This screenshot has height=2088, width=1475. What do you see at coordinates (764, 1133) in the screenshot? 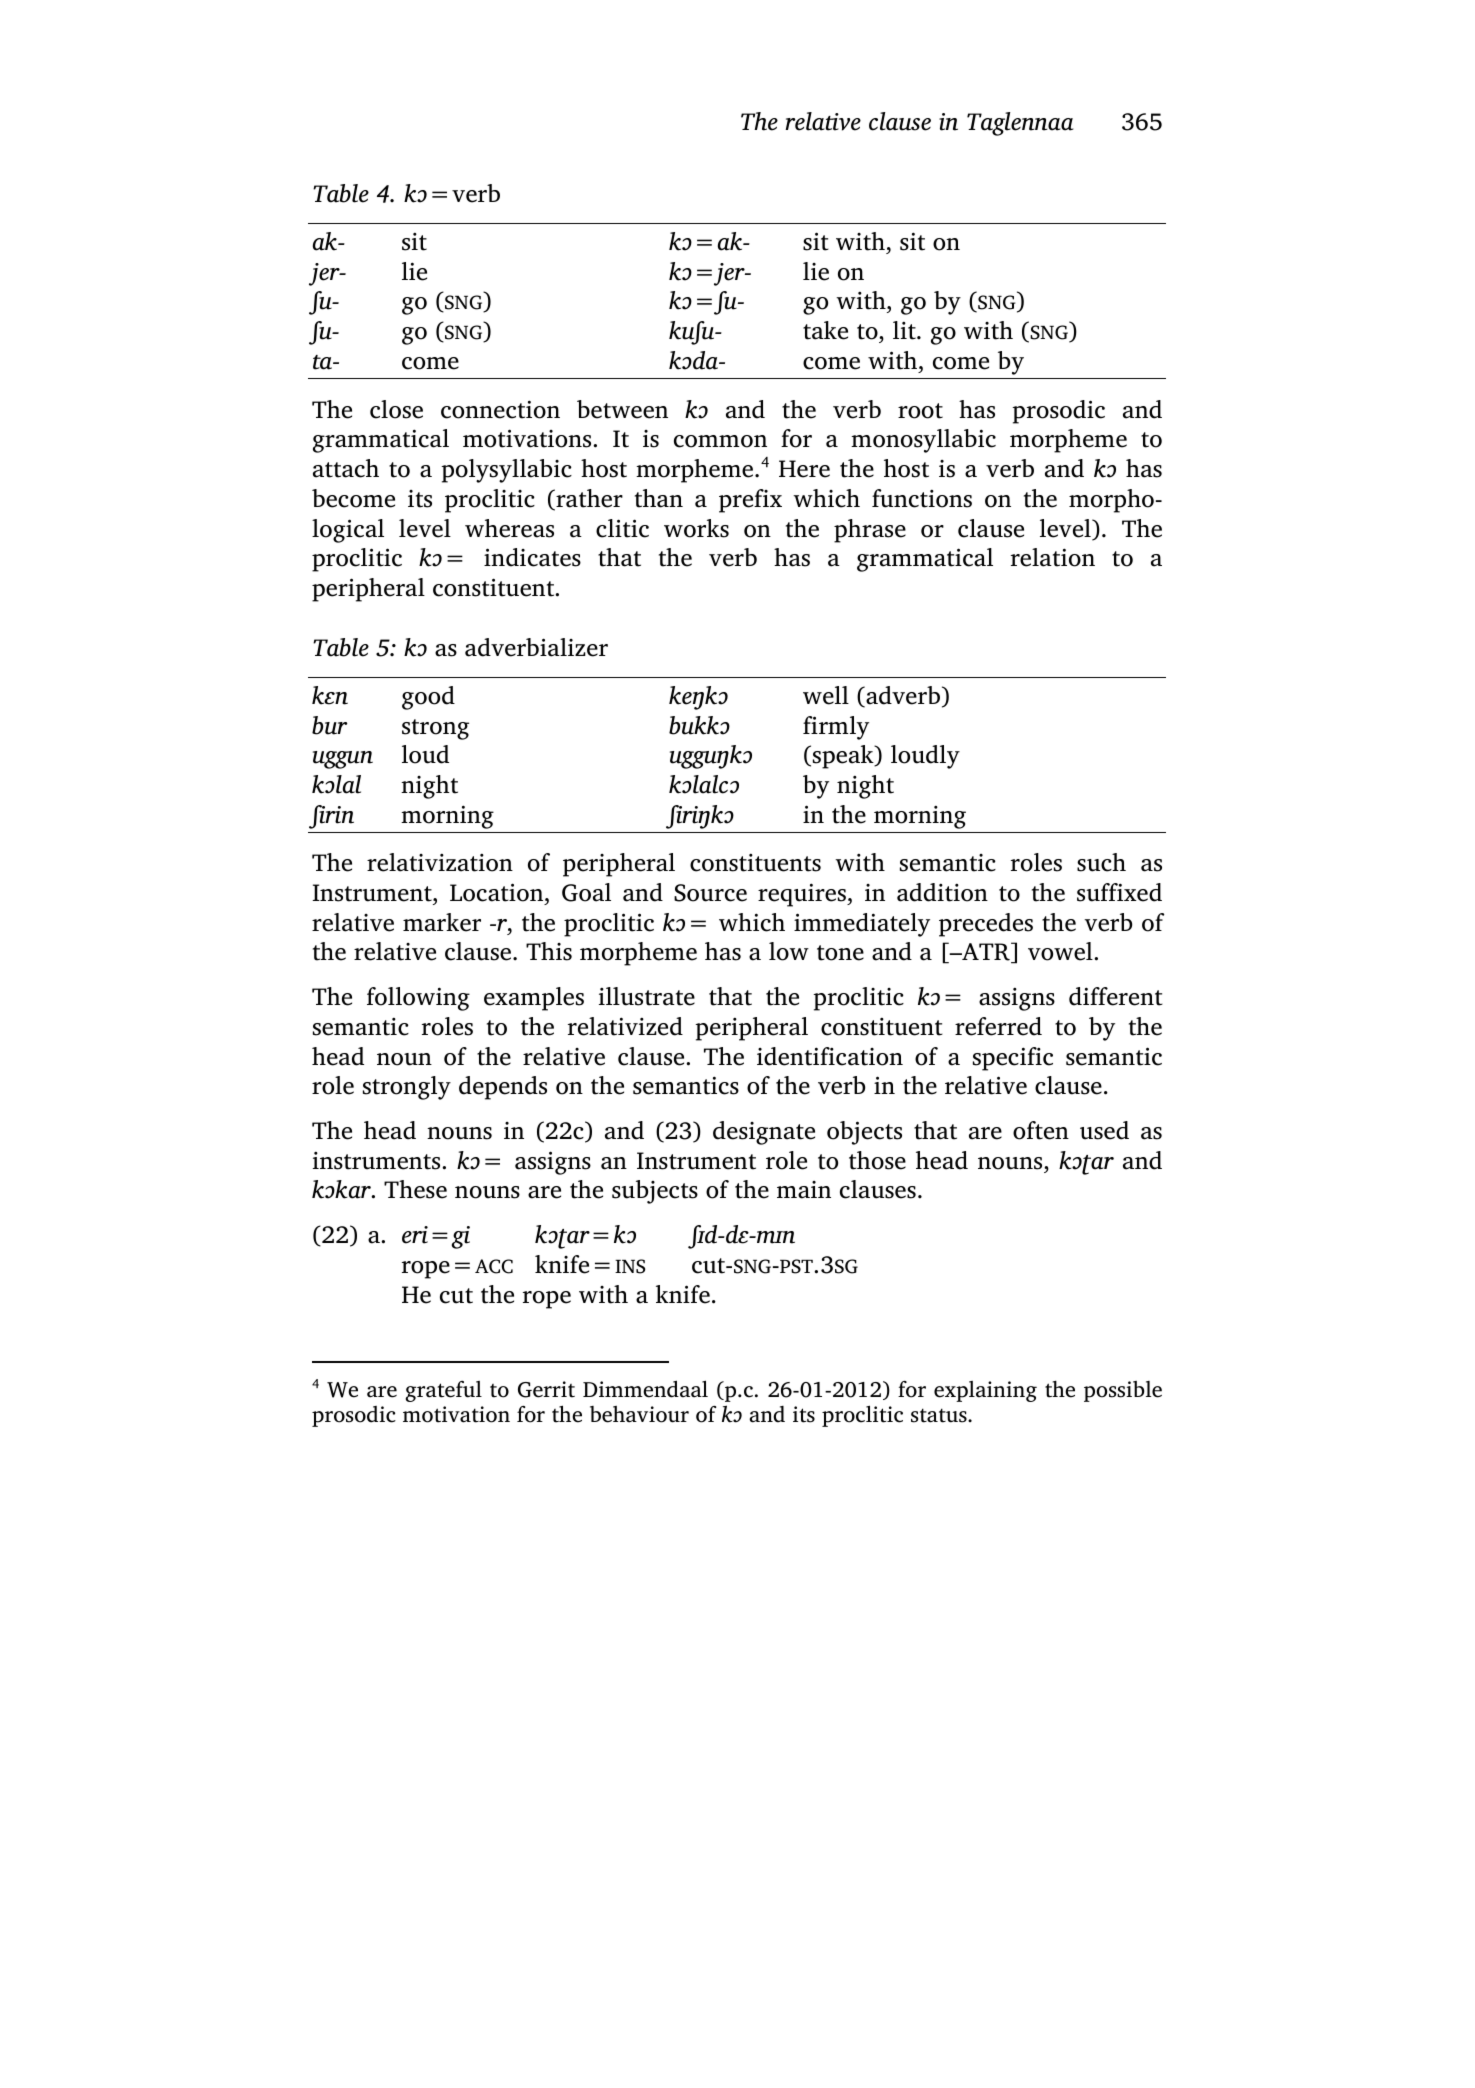
I see `designate` at bounding box center [764, 1133].
